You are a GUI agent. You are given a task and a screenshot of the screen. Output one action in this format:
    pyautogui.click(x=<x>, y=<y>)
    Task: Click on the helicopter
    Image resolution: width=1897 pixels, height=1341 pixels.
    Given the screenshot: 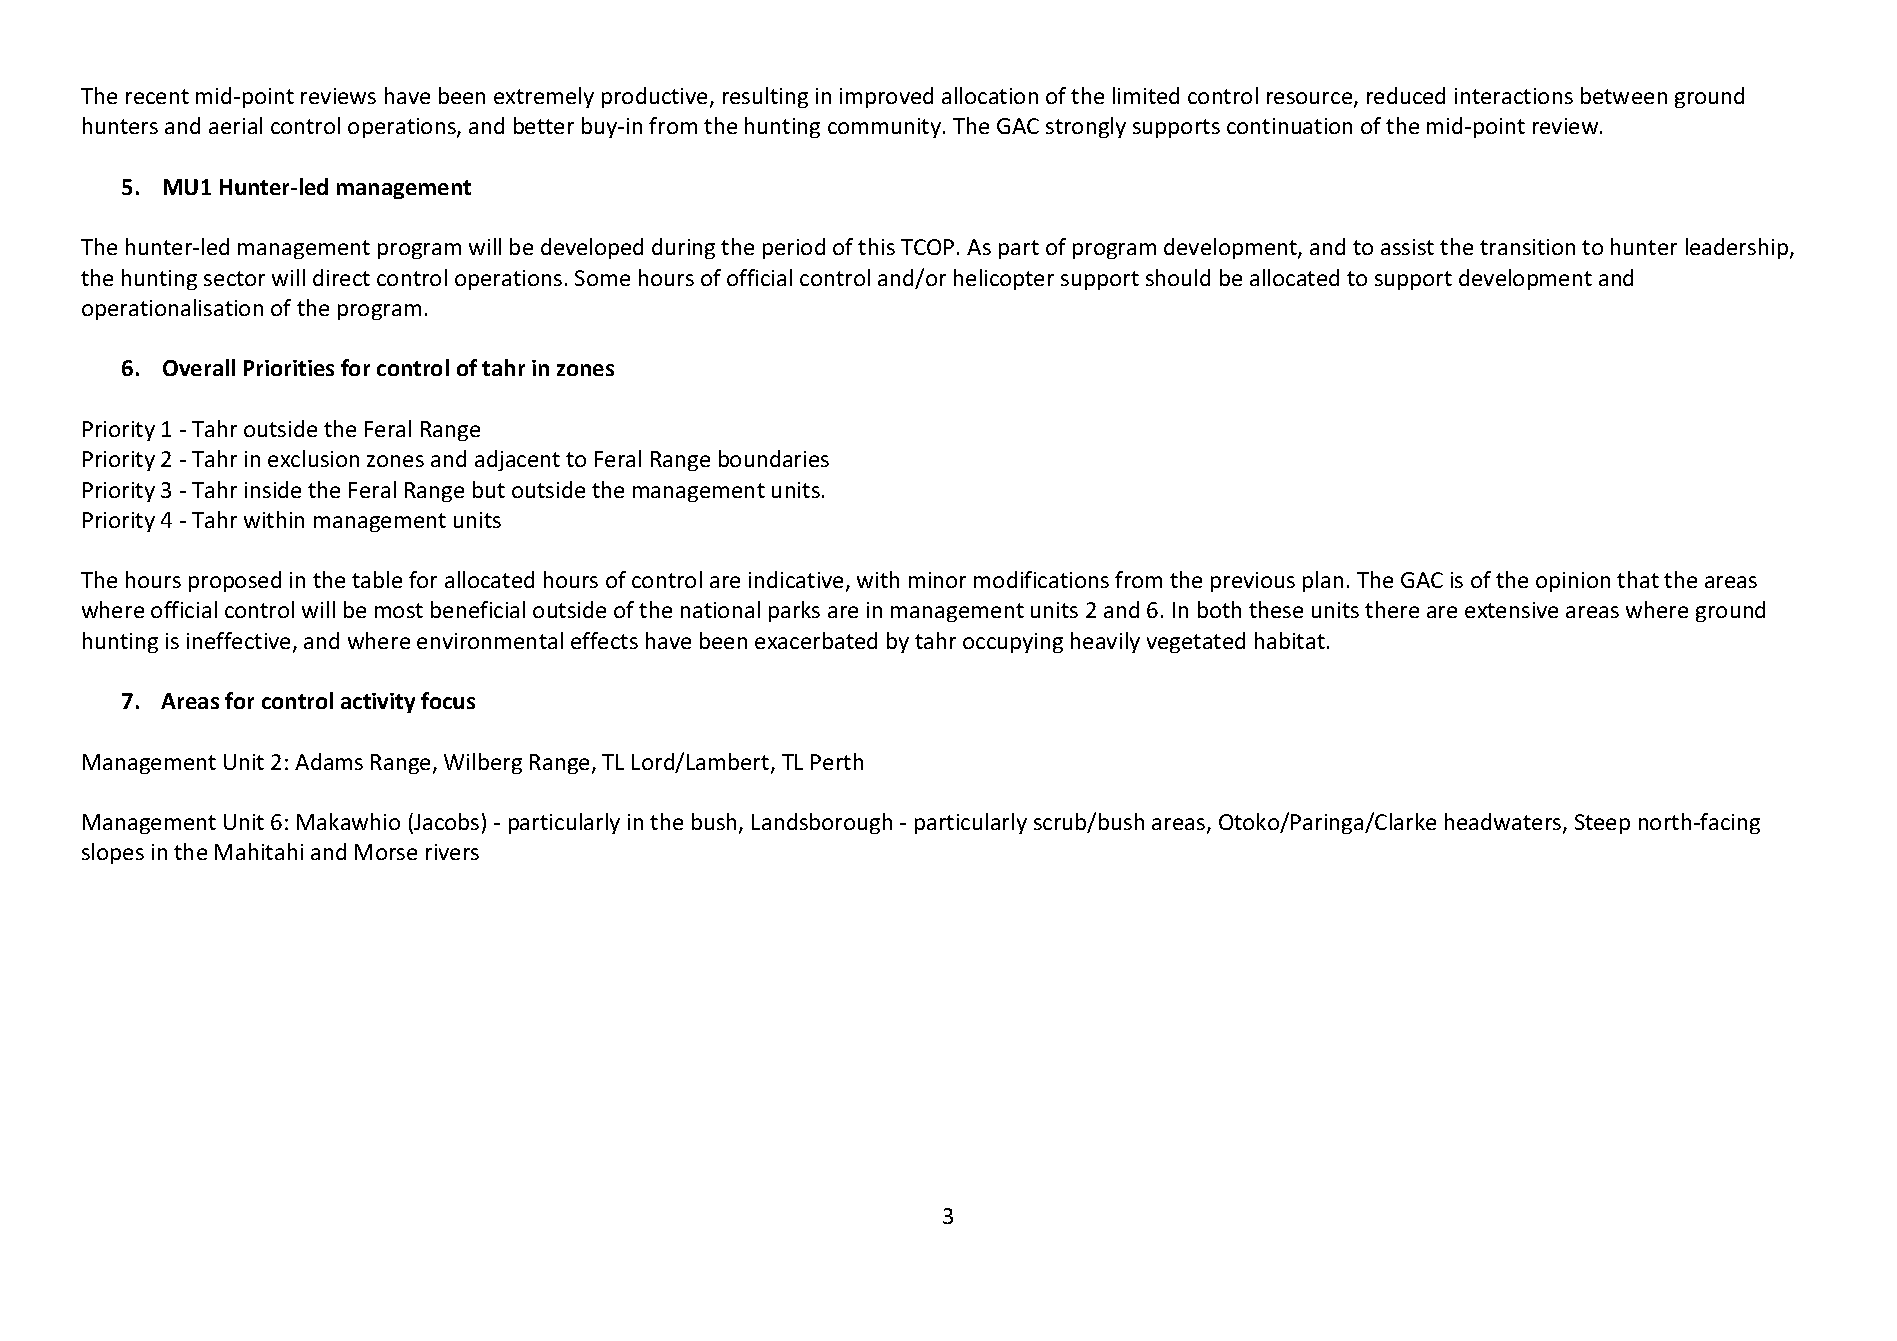 What is the action you would take?
    pyautogui.click(x=1004, y=279)
